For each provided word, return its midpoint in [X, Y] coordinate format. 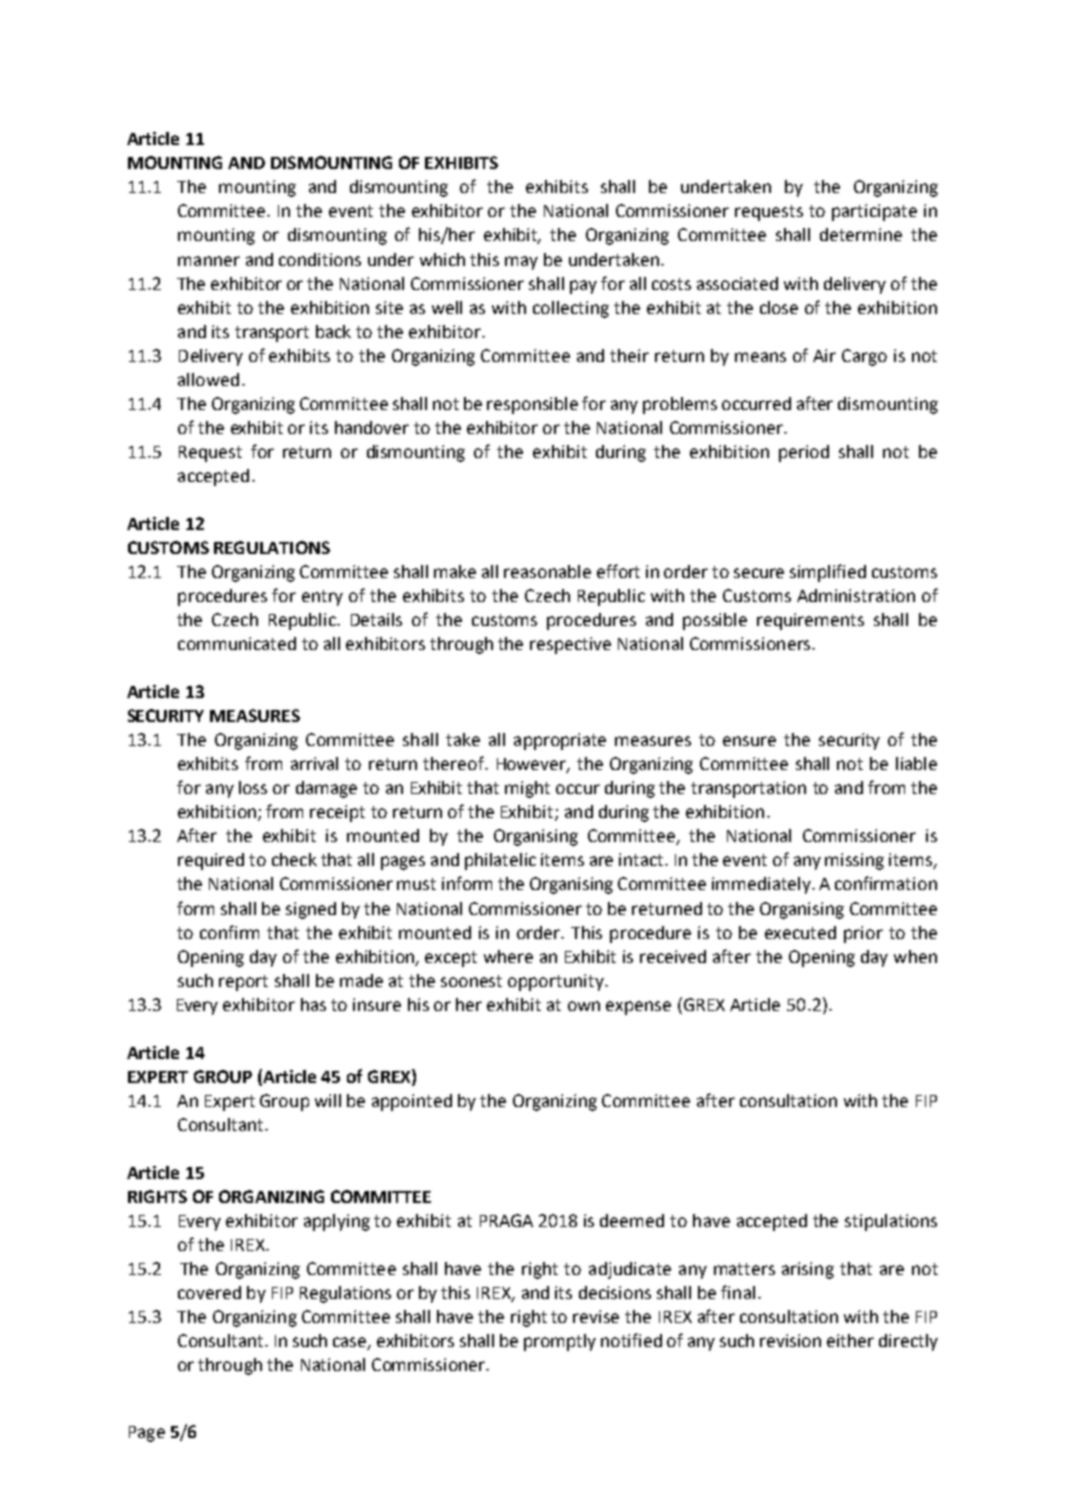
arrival [314, 763]
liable [916, 763]
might [527, 789]
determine [861, 234]
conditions [320, 259]
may [521, 263]
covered [209, 1292]
